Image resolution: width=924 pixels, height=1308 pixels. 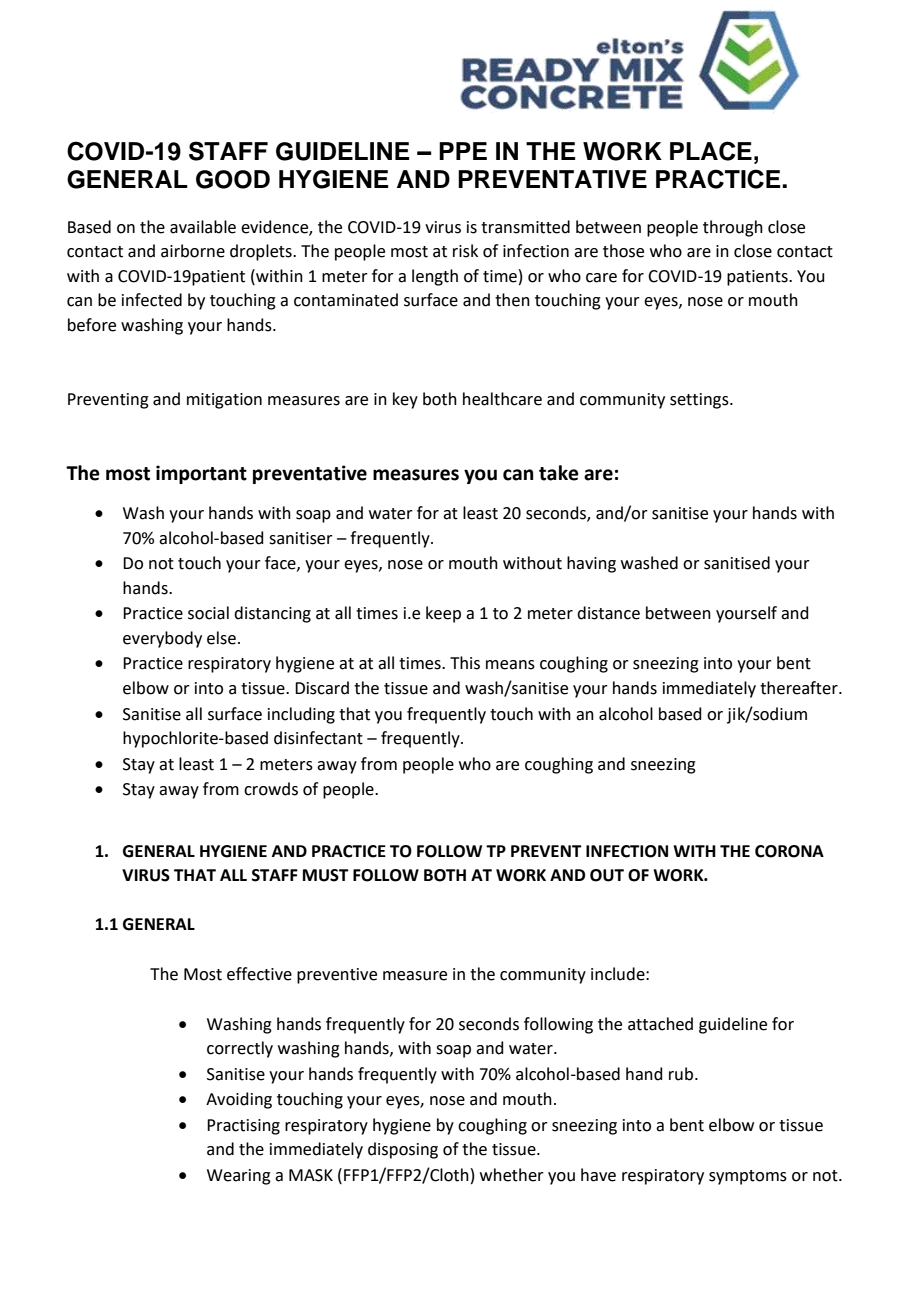 What do you see at coordinates (326, 875) in the document?
I see `MUST` at bounding box center [326, 875].
